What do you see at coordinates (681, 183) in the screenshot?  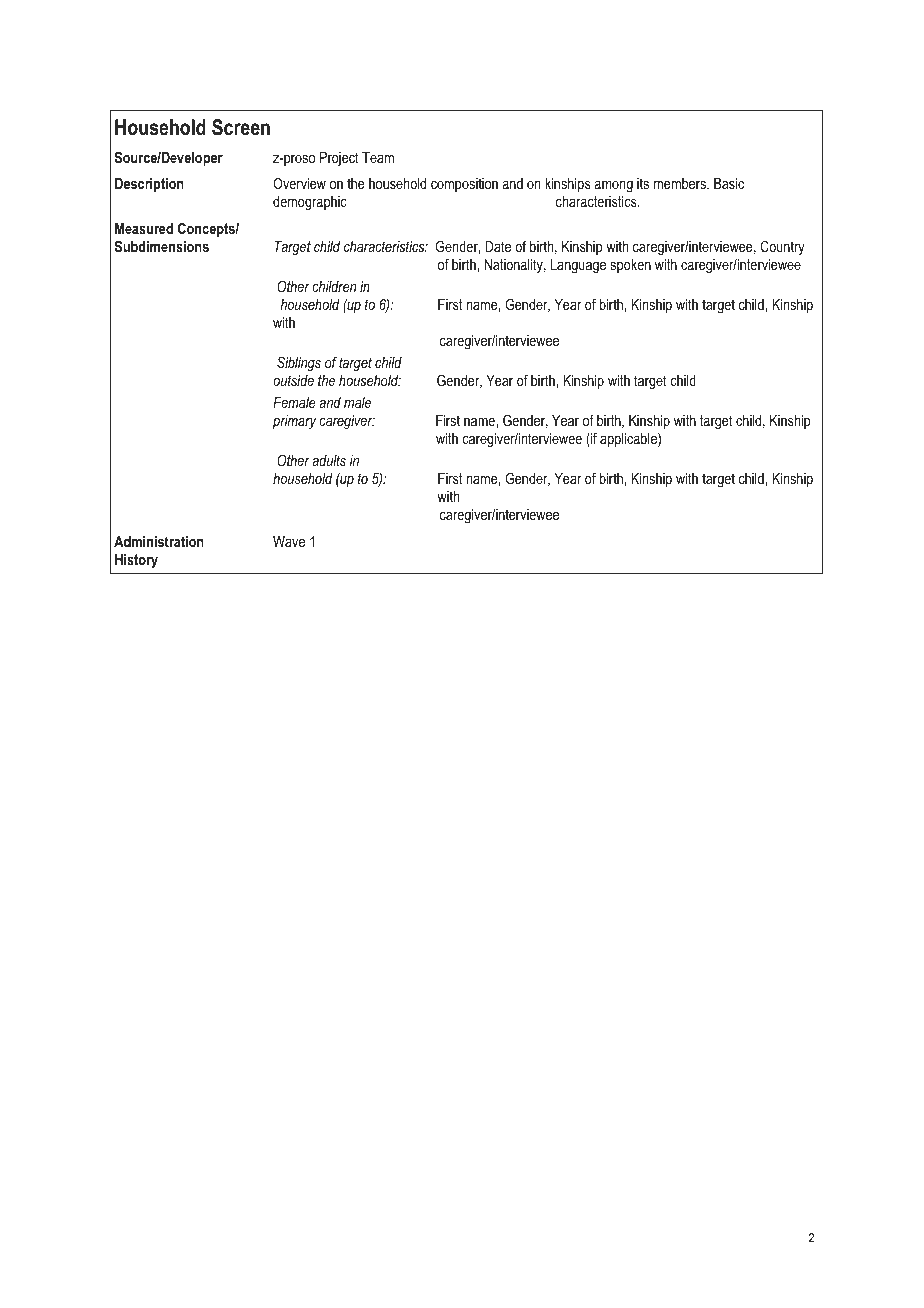 I see `members` at bounding box center [681, 183].
